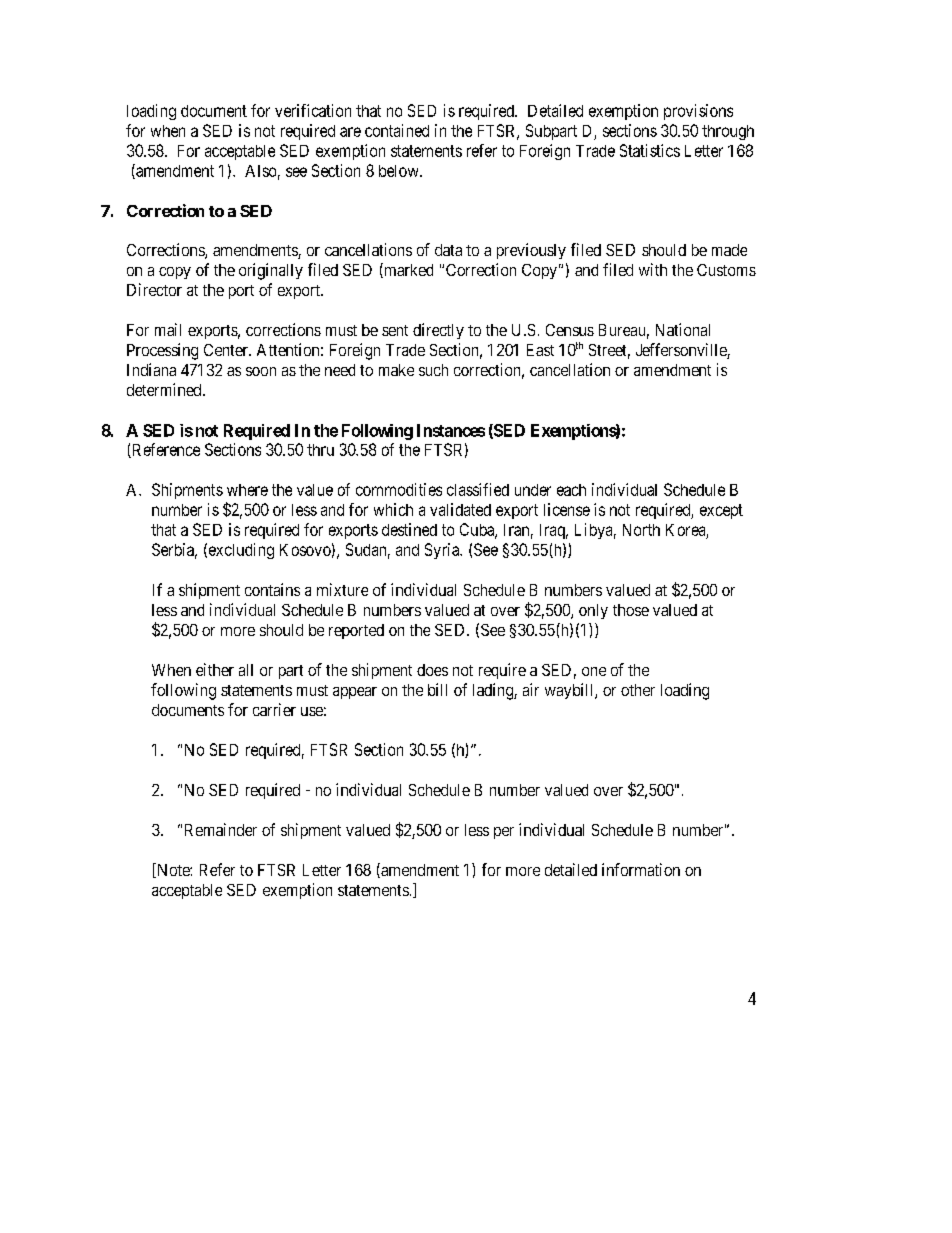 The image size is (952, 1233). Describe the element at coordinates (221, 829) in the screenshot. I see `Remainder` at that location.
